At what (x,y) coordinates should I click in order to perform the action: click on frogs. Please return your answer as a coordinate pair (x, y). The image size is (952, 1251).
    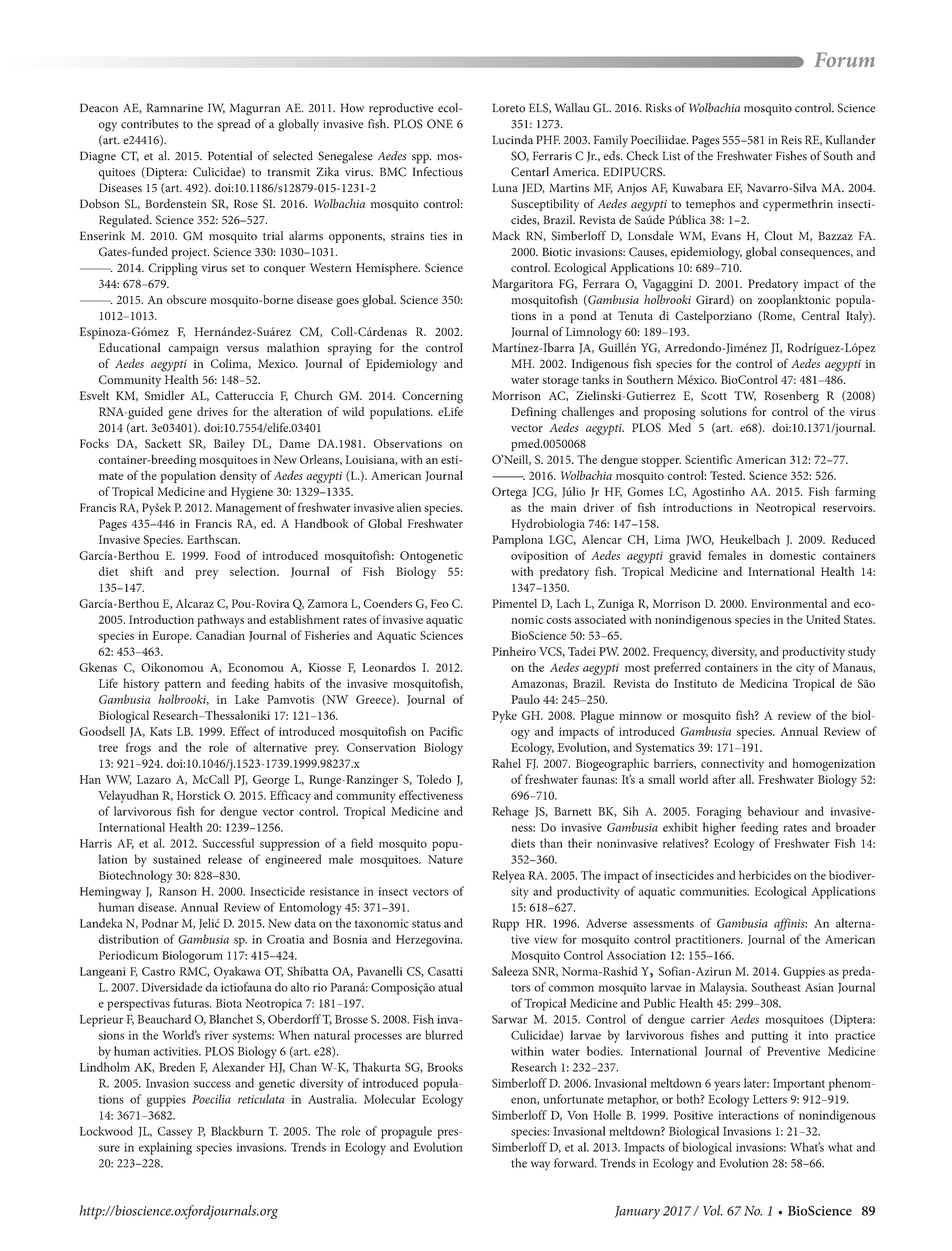
    Looking at the image, I should click on (138, 748).
